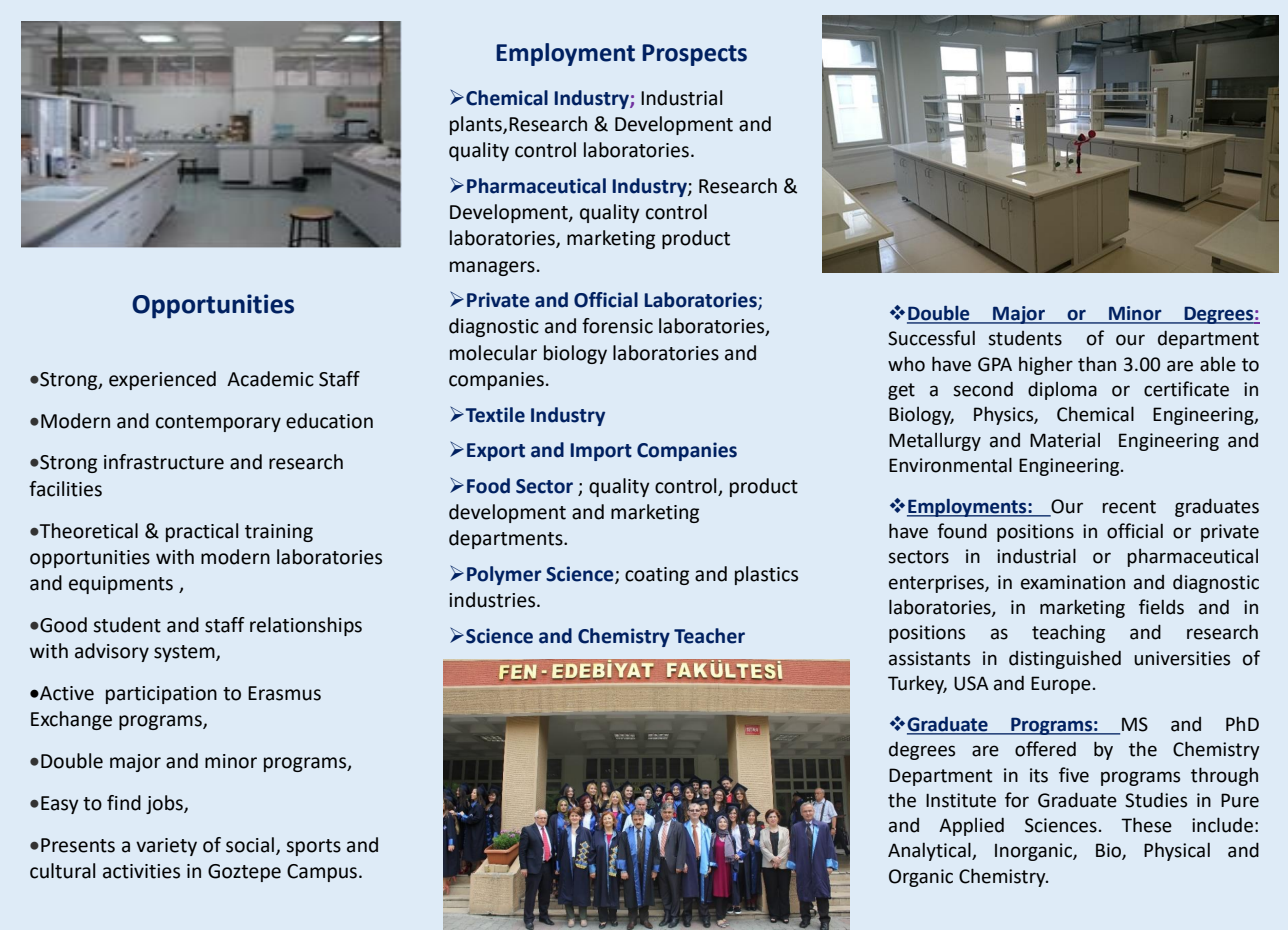 This screenshot has height=930, width=1288. What do you see at coordinates (931, 338) in the screenshot?
I see `Successful` at bounding box center [931, 338].
